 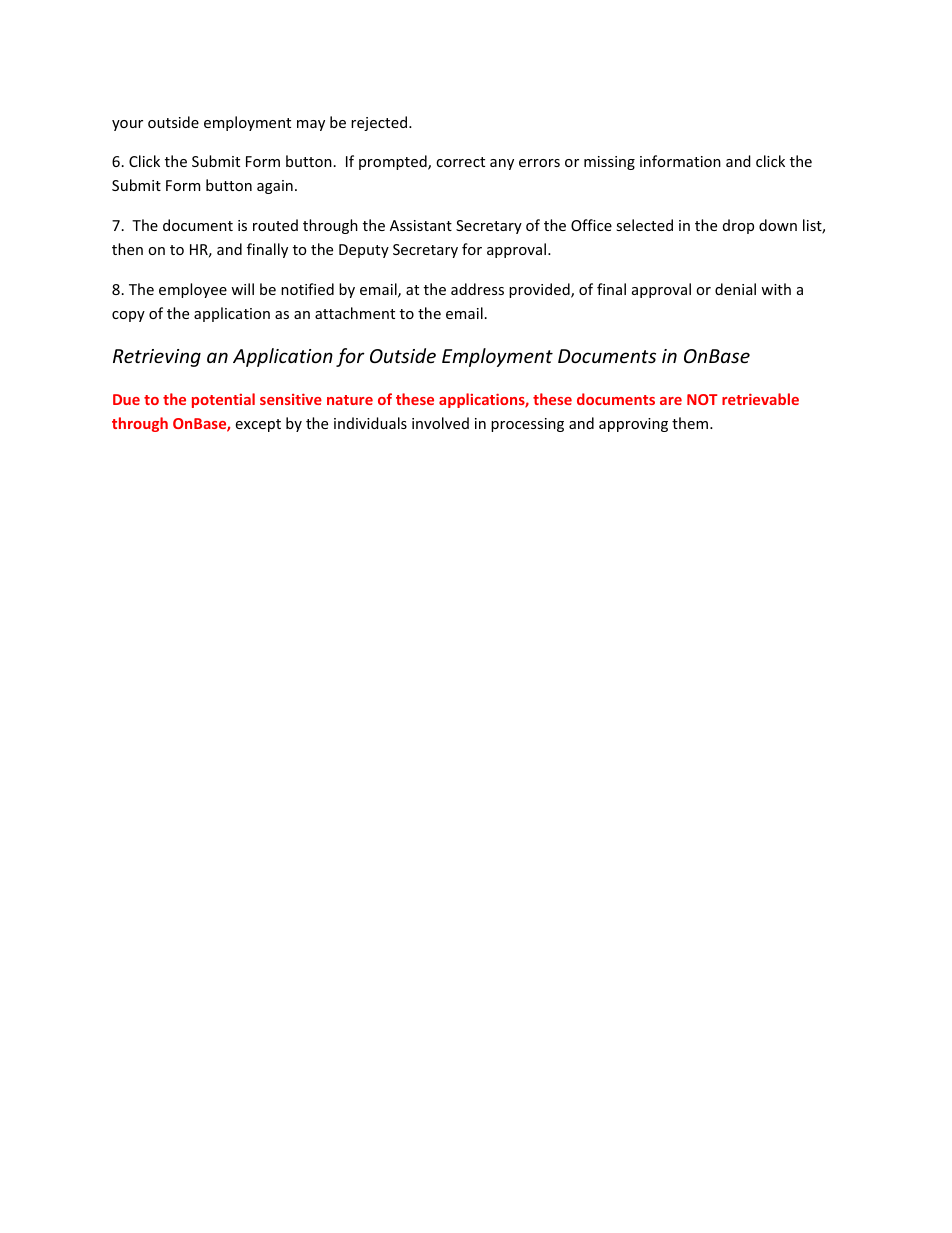 What do you see at coordinates (477, 289) in the screenshot?
I see `address` at bounding box center [477, 289].
